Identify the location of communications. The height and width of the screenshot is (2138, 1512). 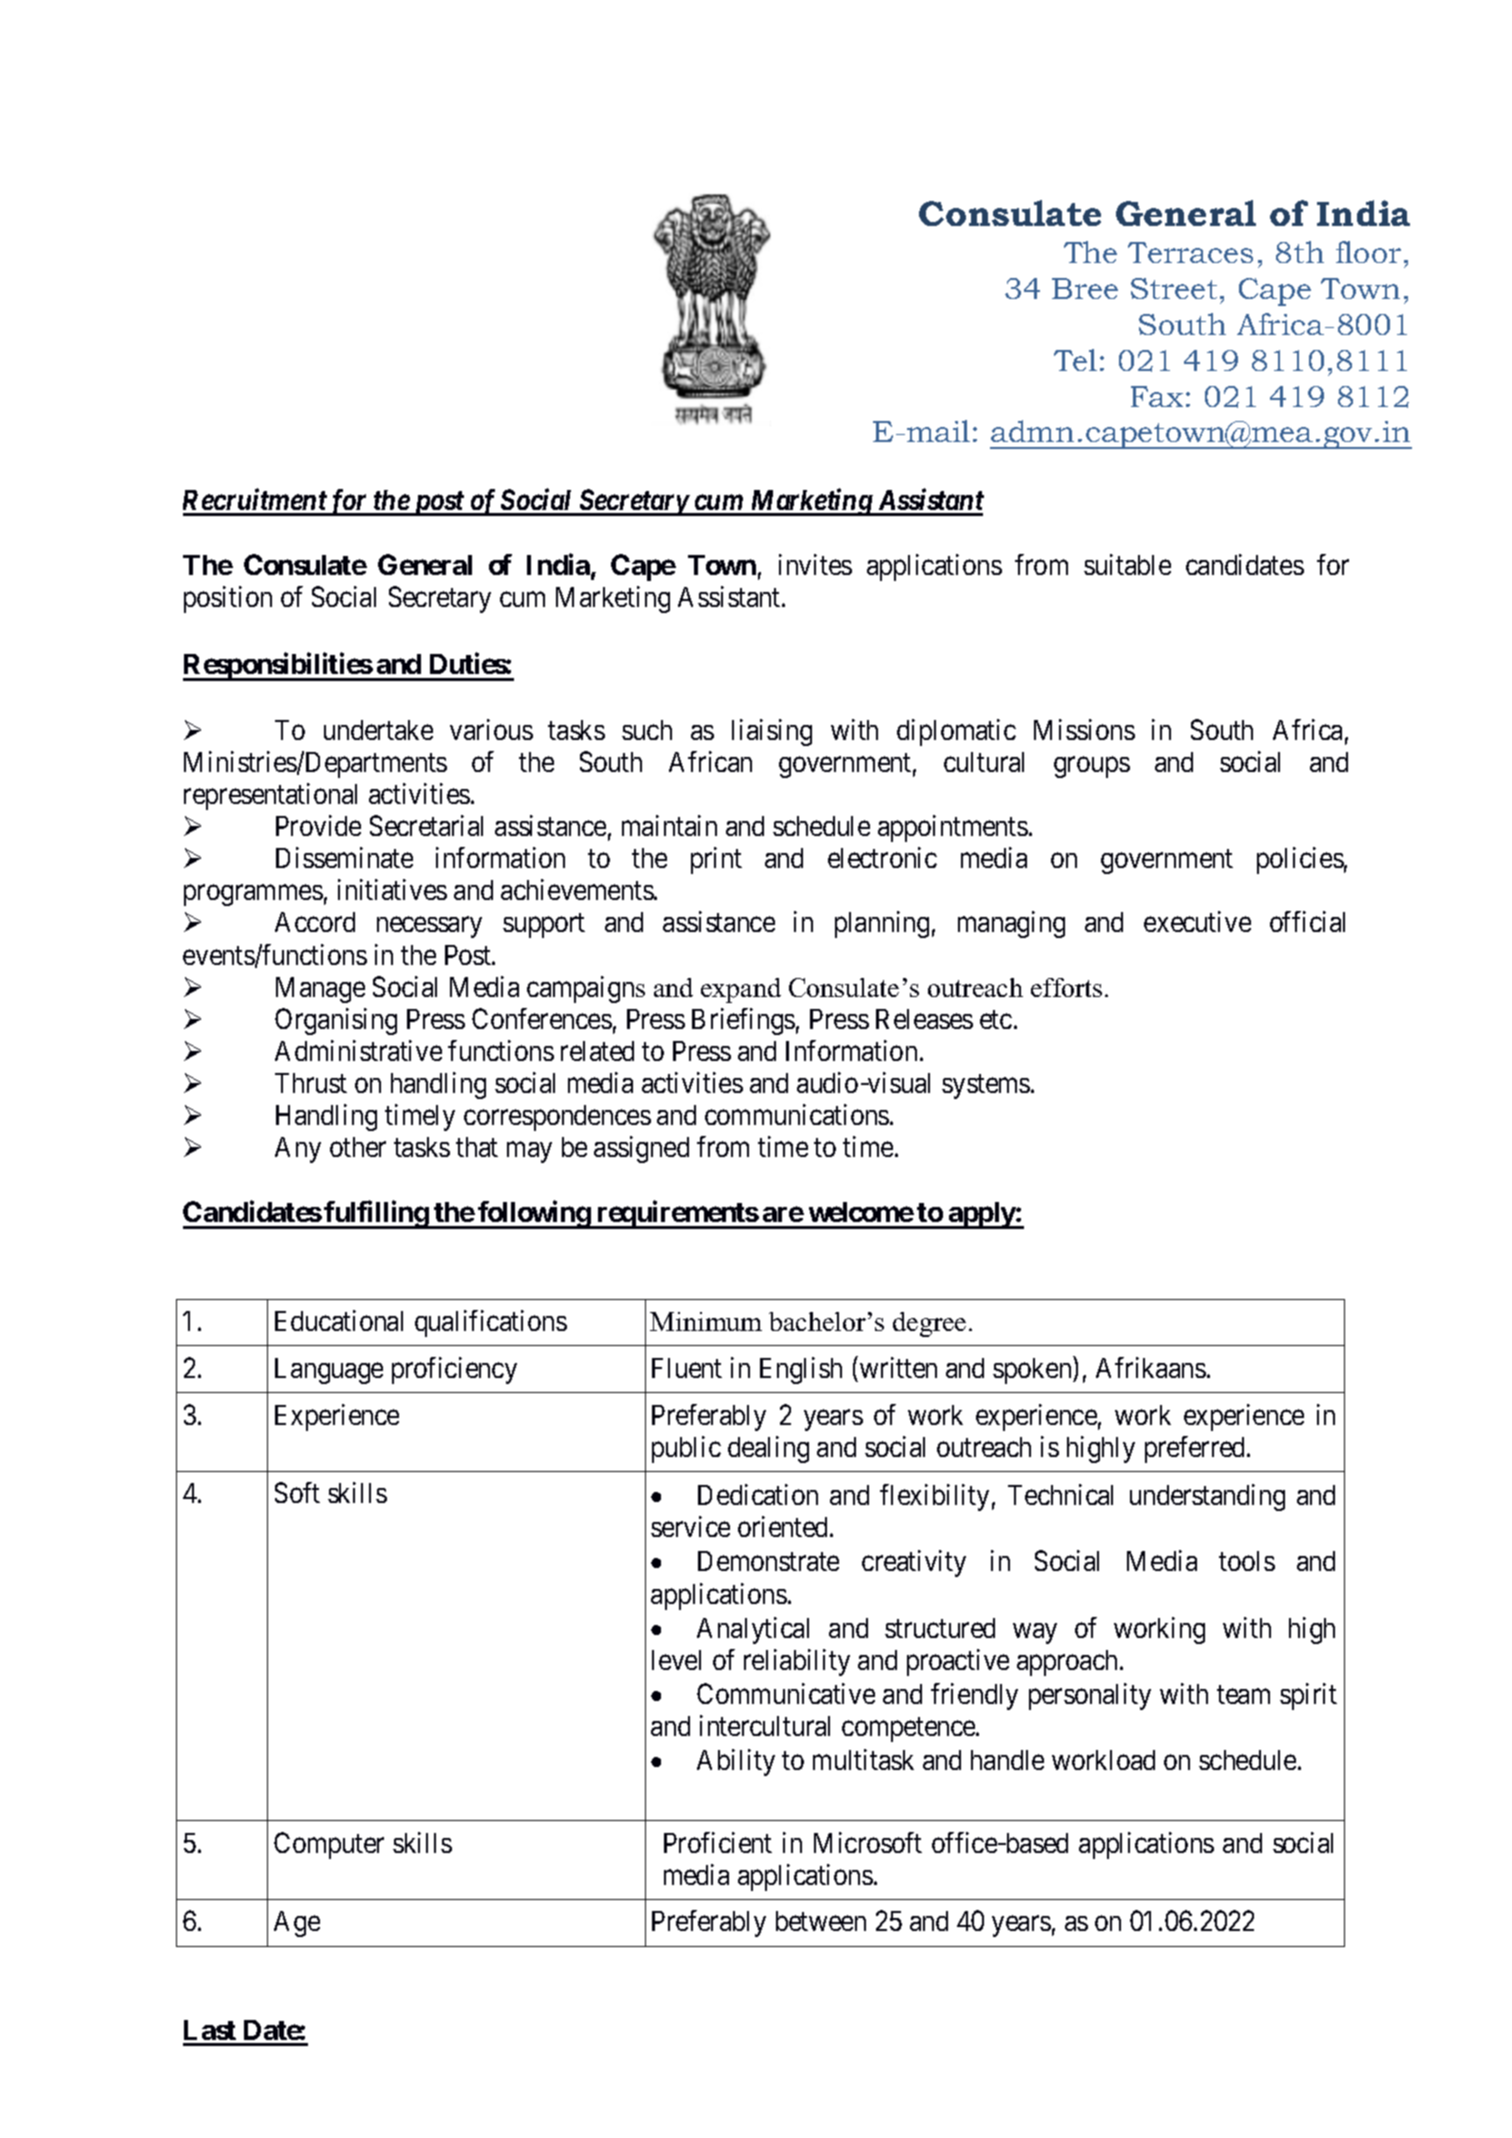
(797, 1114).
